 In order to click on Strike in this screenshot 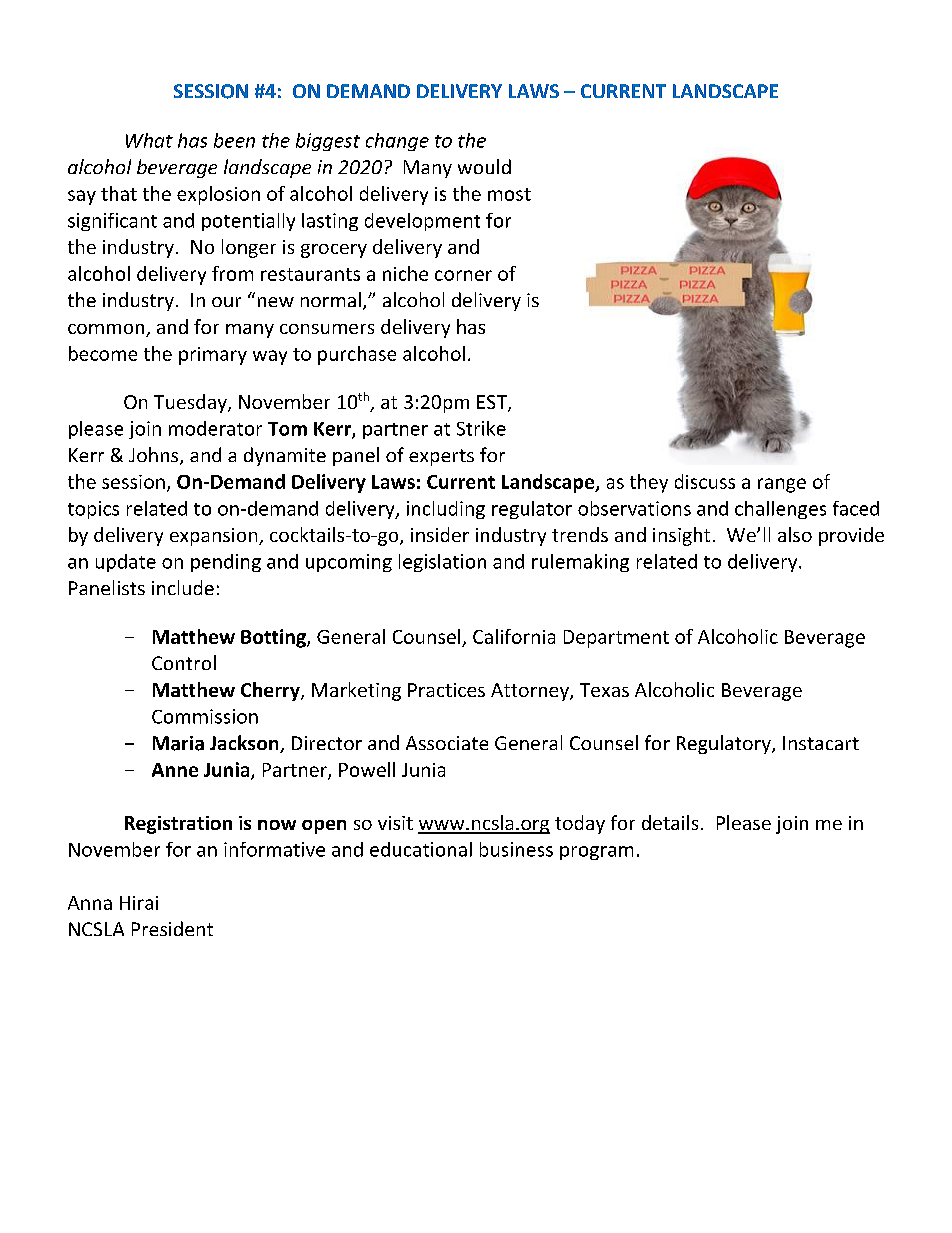, I will do `click(481, 428)`.
